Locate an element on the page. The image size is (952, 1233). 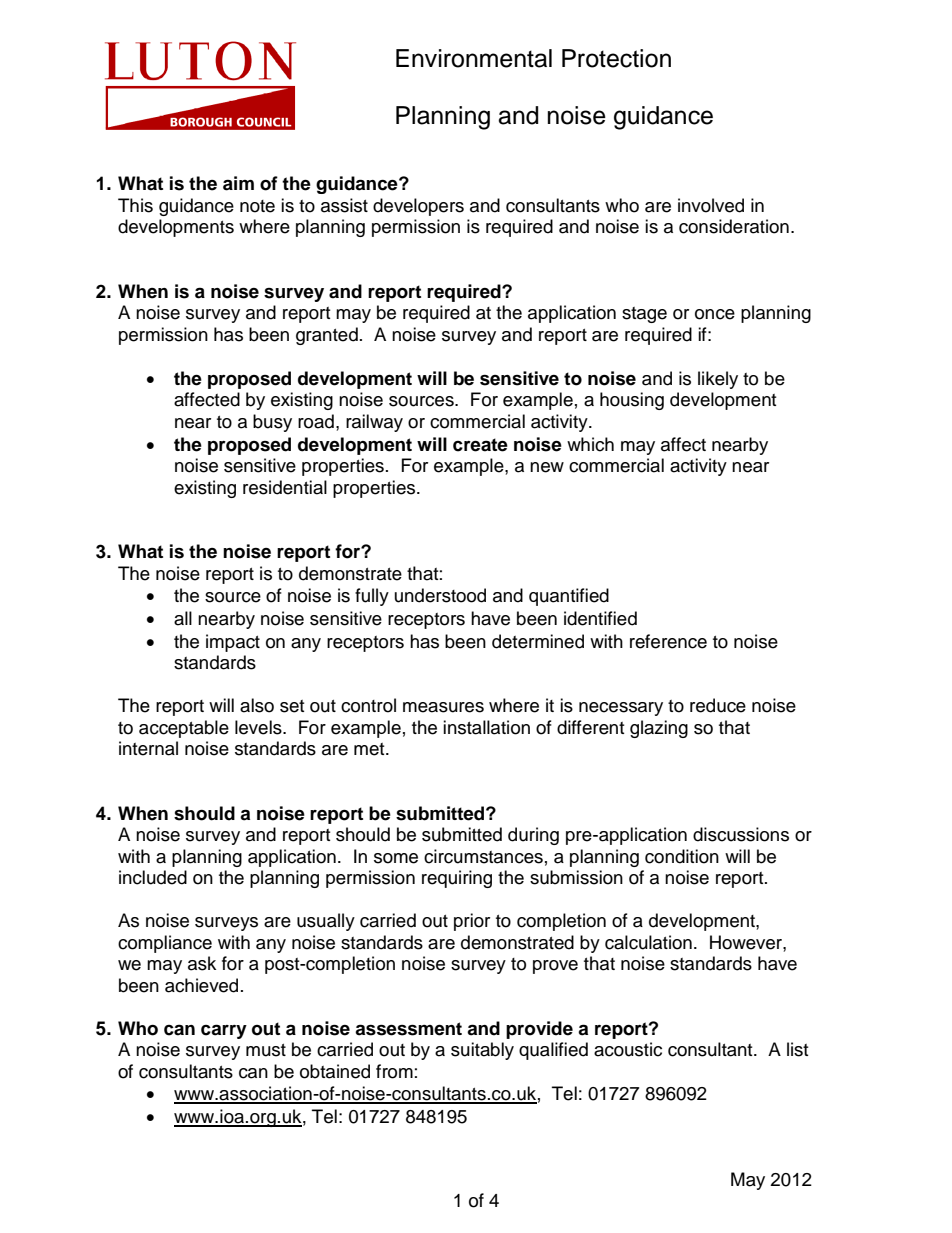
included is located at coordinates (153, 877).
